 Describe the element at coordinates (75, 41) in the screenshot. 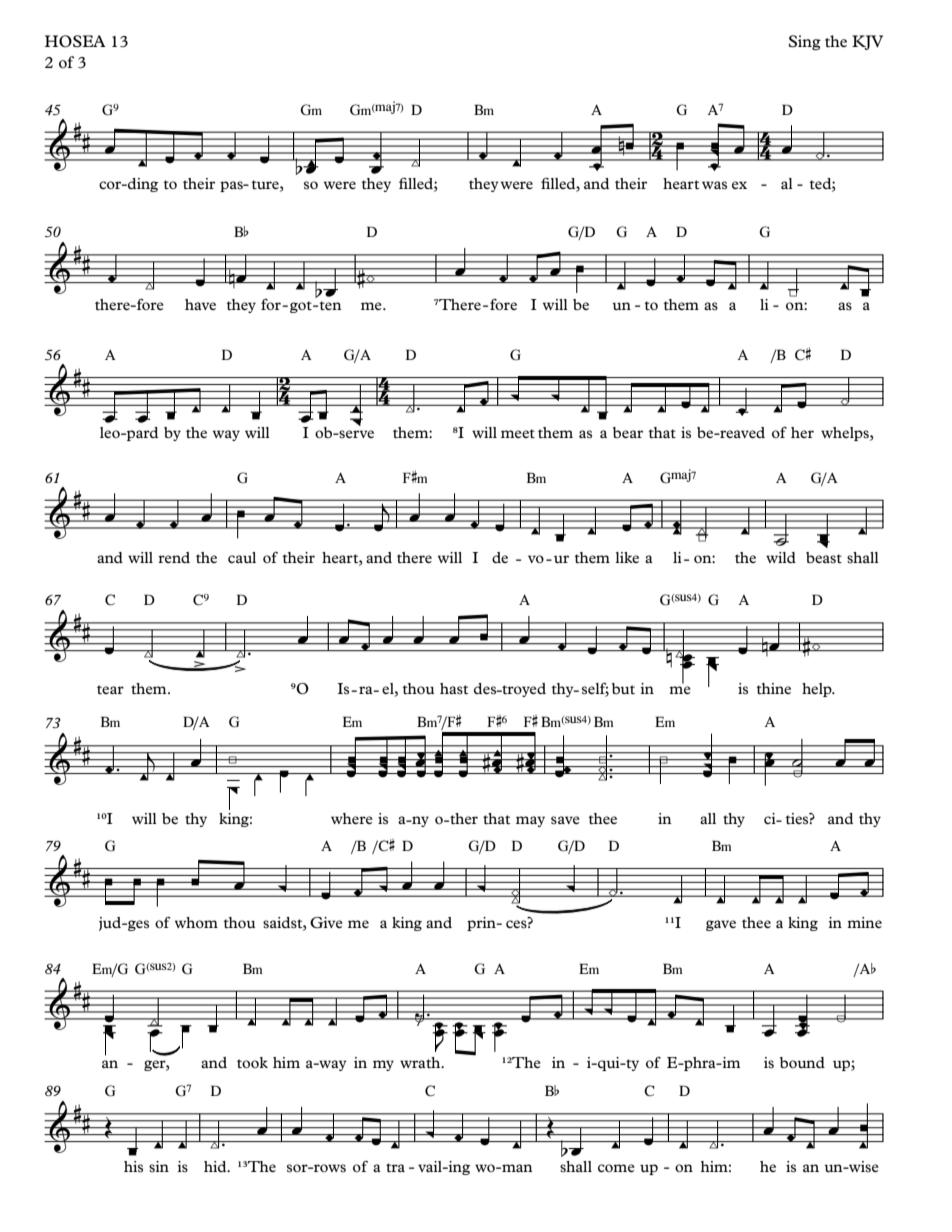

I see `HOSEA` at that location.
